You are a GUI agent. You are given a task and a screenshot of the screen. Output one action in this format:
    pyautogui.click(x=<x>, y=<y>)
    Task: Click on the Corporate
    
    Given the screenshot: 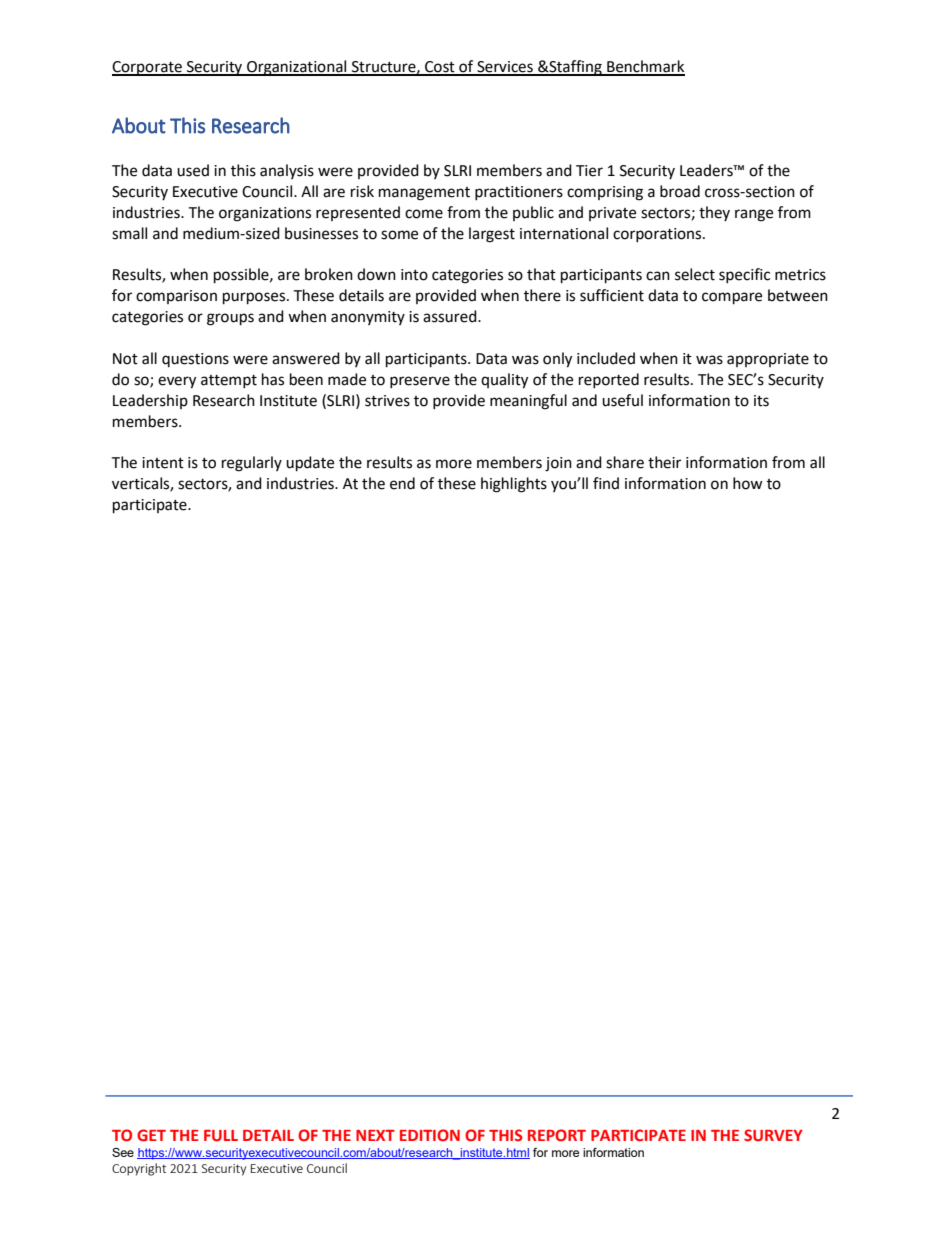 What is the action you would take?
    pyautogui.click(x=148, y=68)
